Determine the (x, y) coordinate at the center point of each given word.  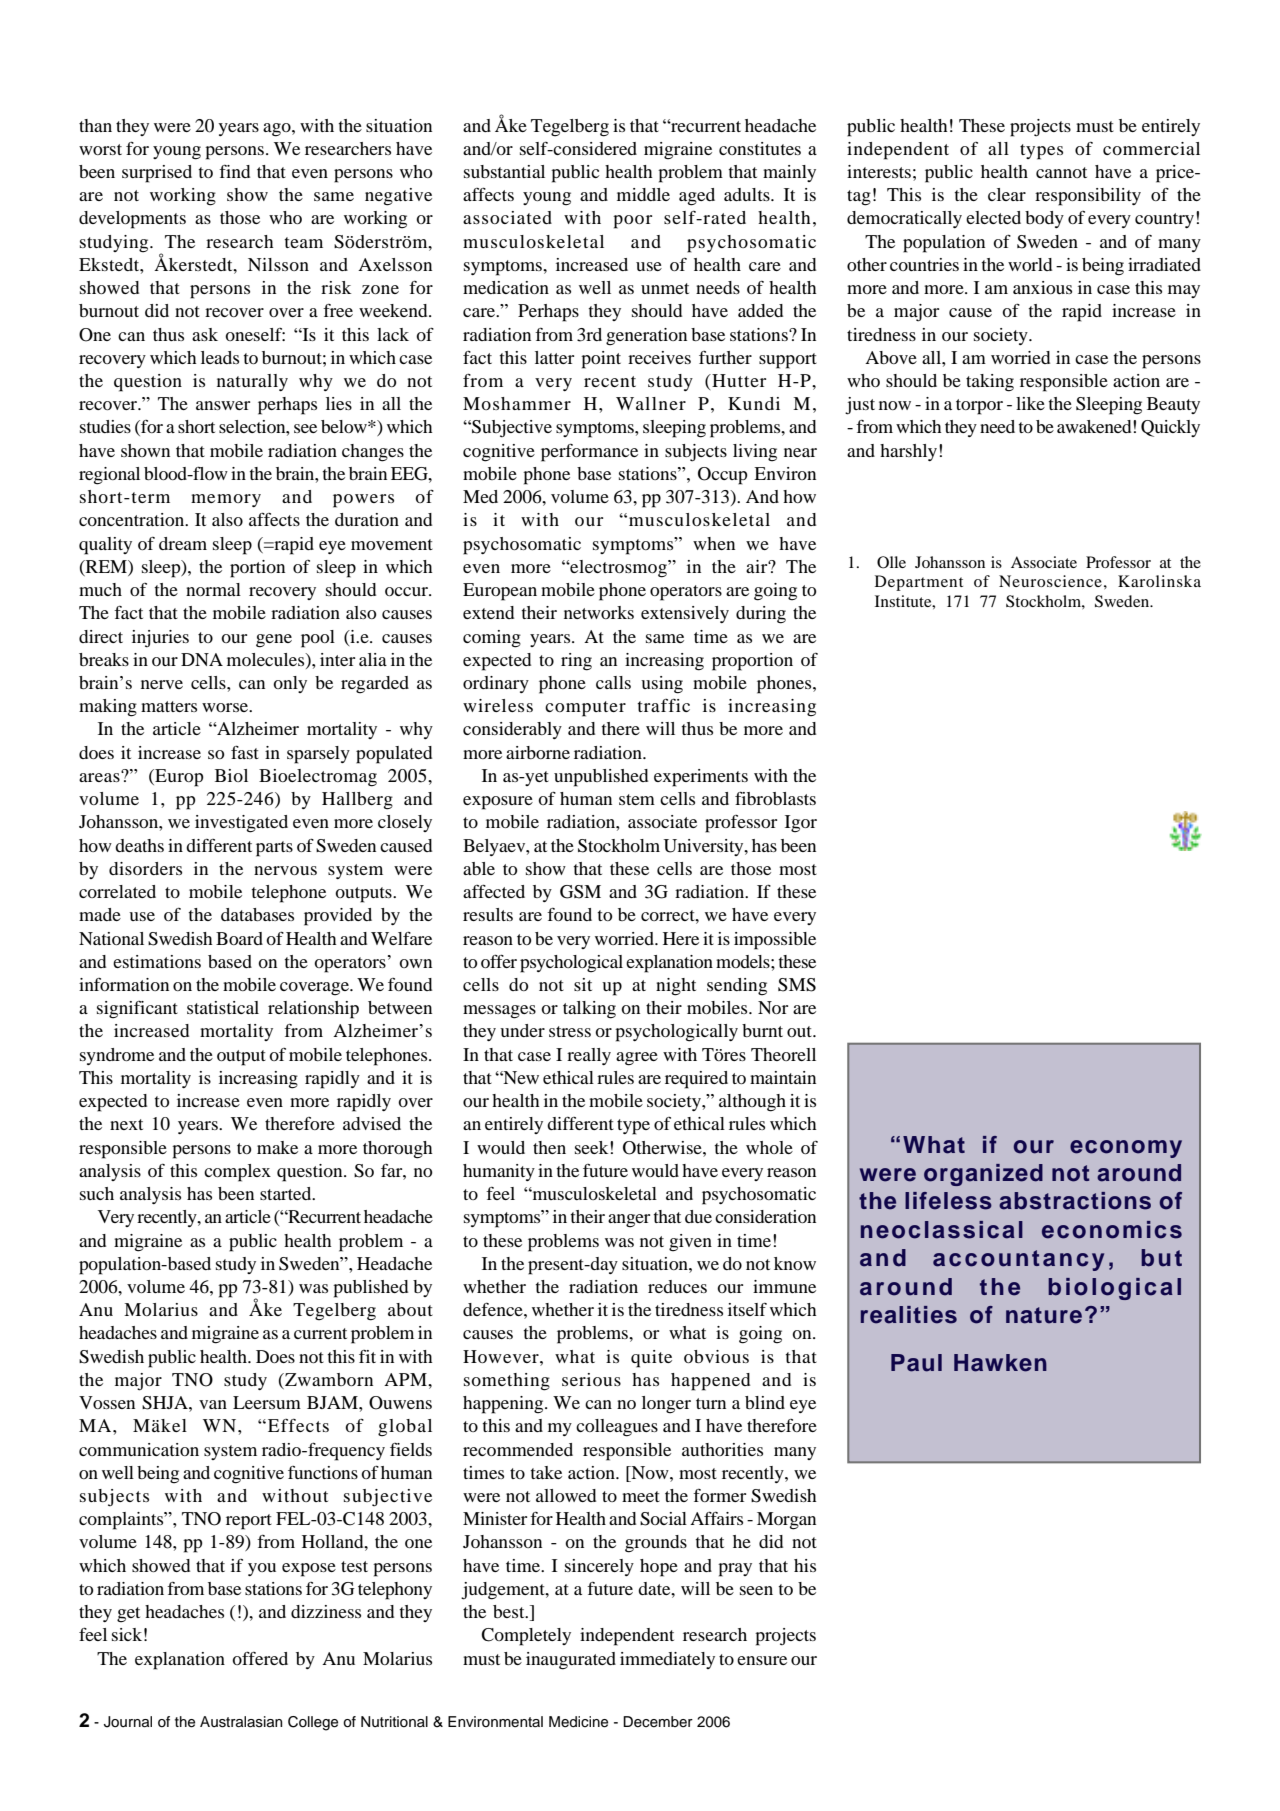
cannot (1061, 172)
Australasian (241, 1722)
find (234, 171)
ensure (762, 1660)
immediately (667, 1660)
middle (643, 194)
